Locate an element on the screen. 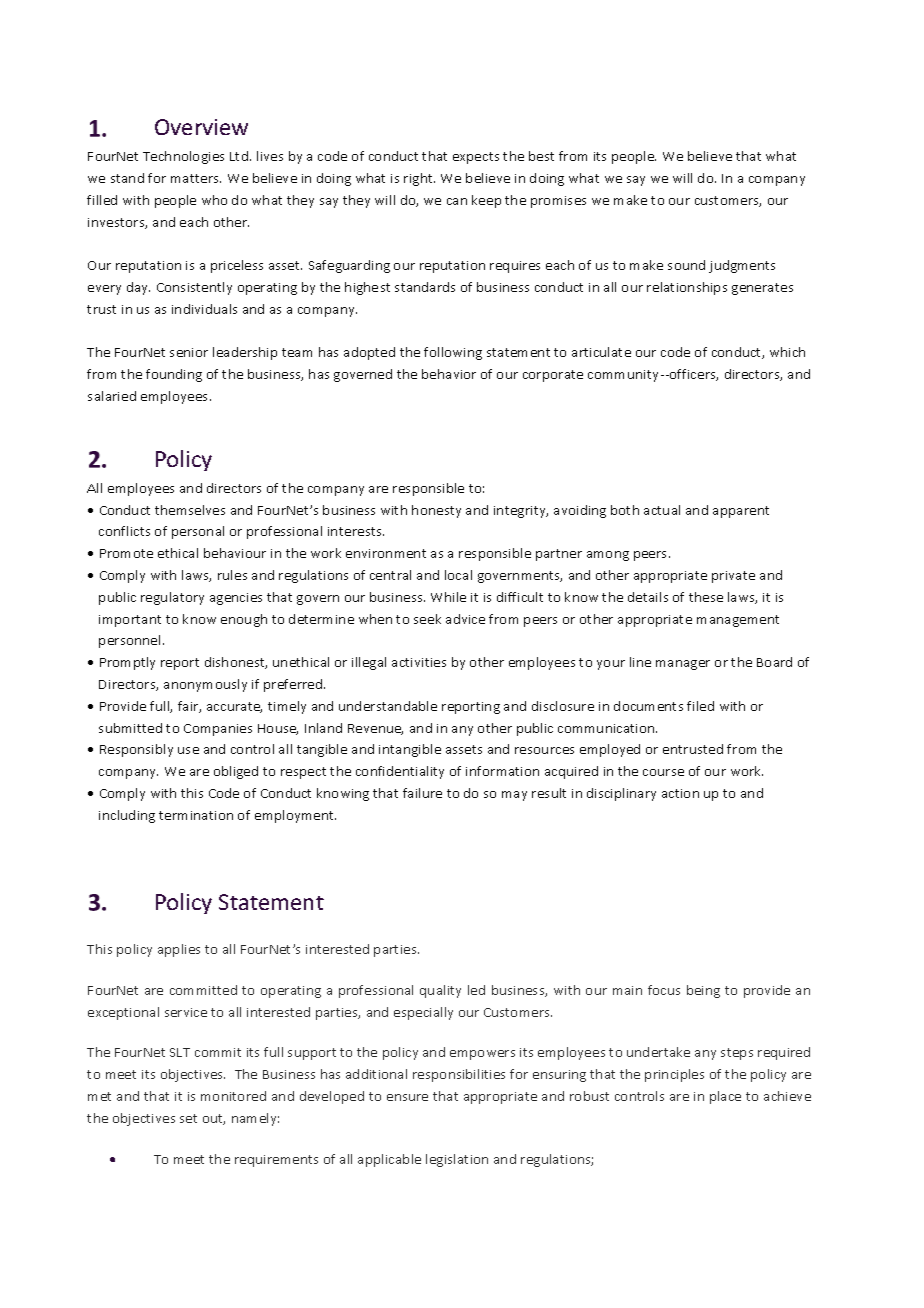 The height and width of the screenshot is (1308, 924). place is located at coordinates (725, 1097).
